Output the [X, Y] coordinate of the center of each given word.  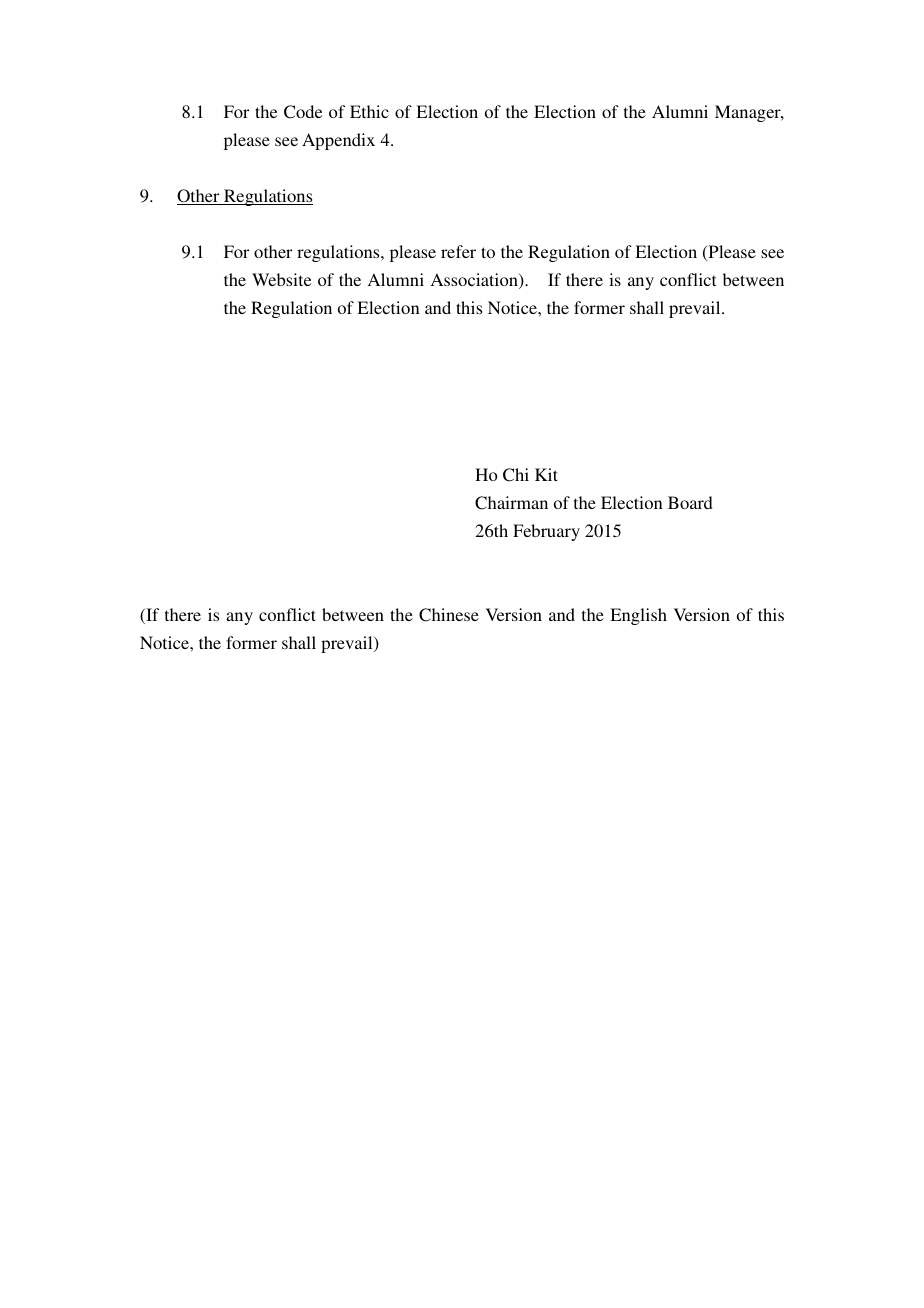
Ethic [369, 111]
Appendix [338, 141]
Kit [546, 474]
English [638, 616]
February [546, 532]
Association [475, 281]
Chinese [449, 615]
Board [690, 502]
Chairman [511, 503]
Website [281, 279]
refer [458, 251]
